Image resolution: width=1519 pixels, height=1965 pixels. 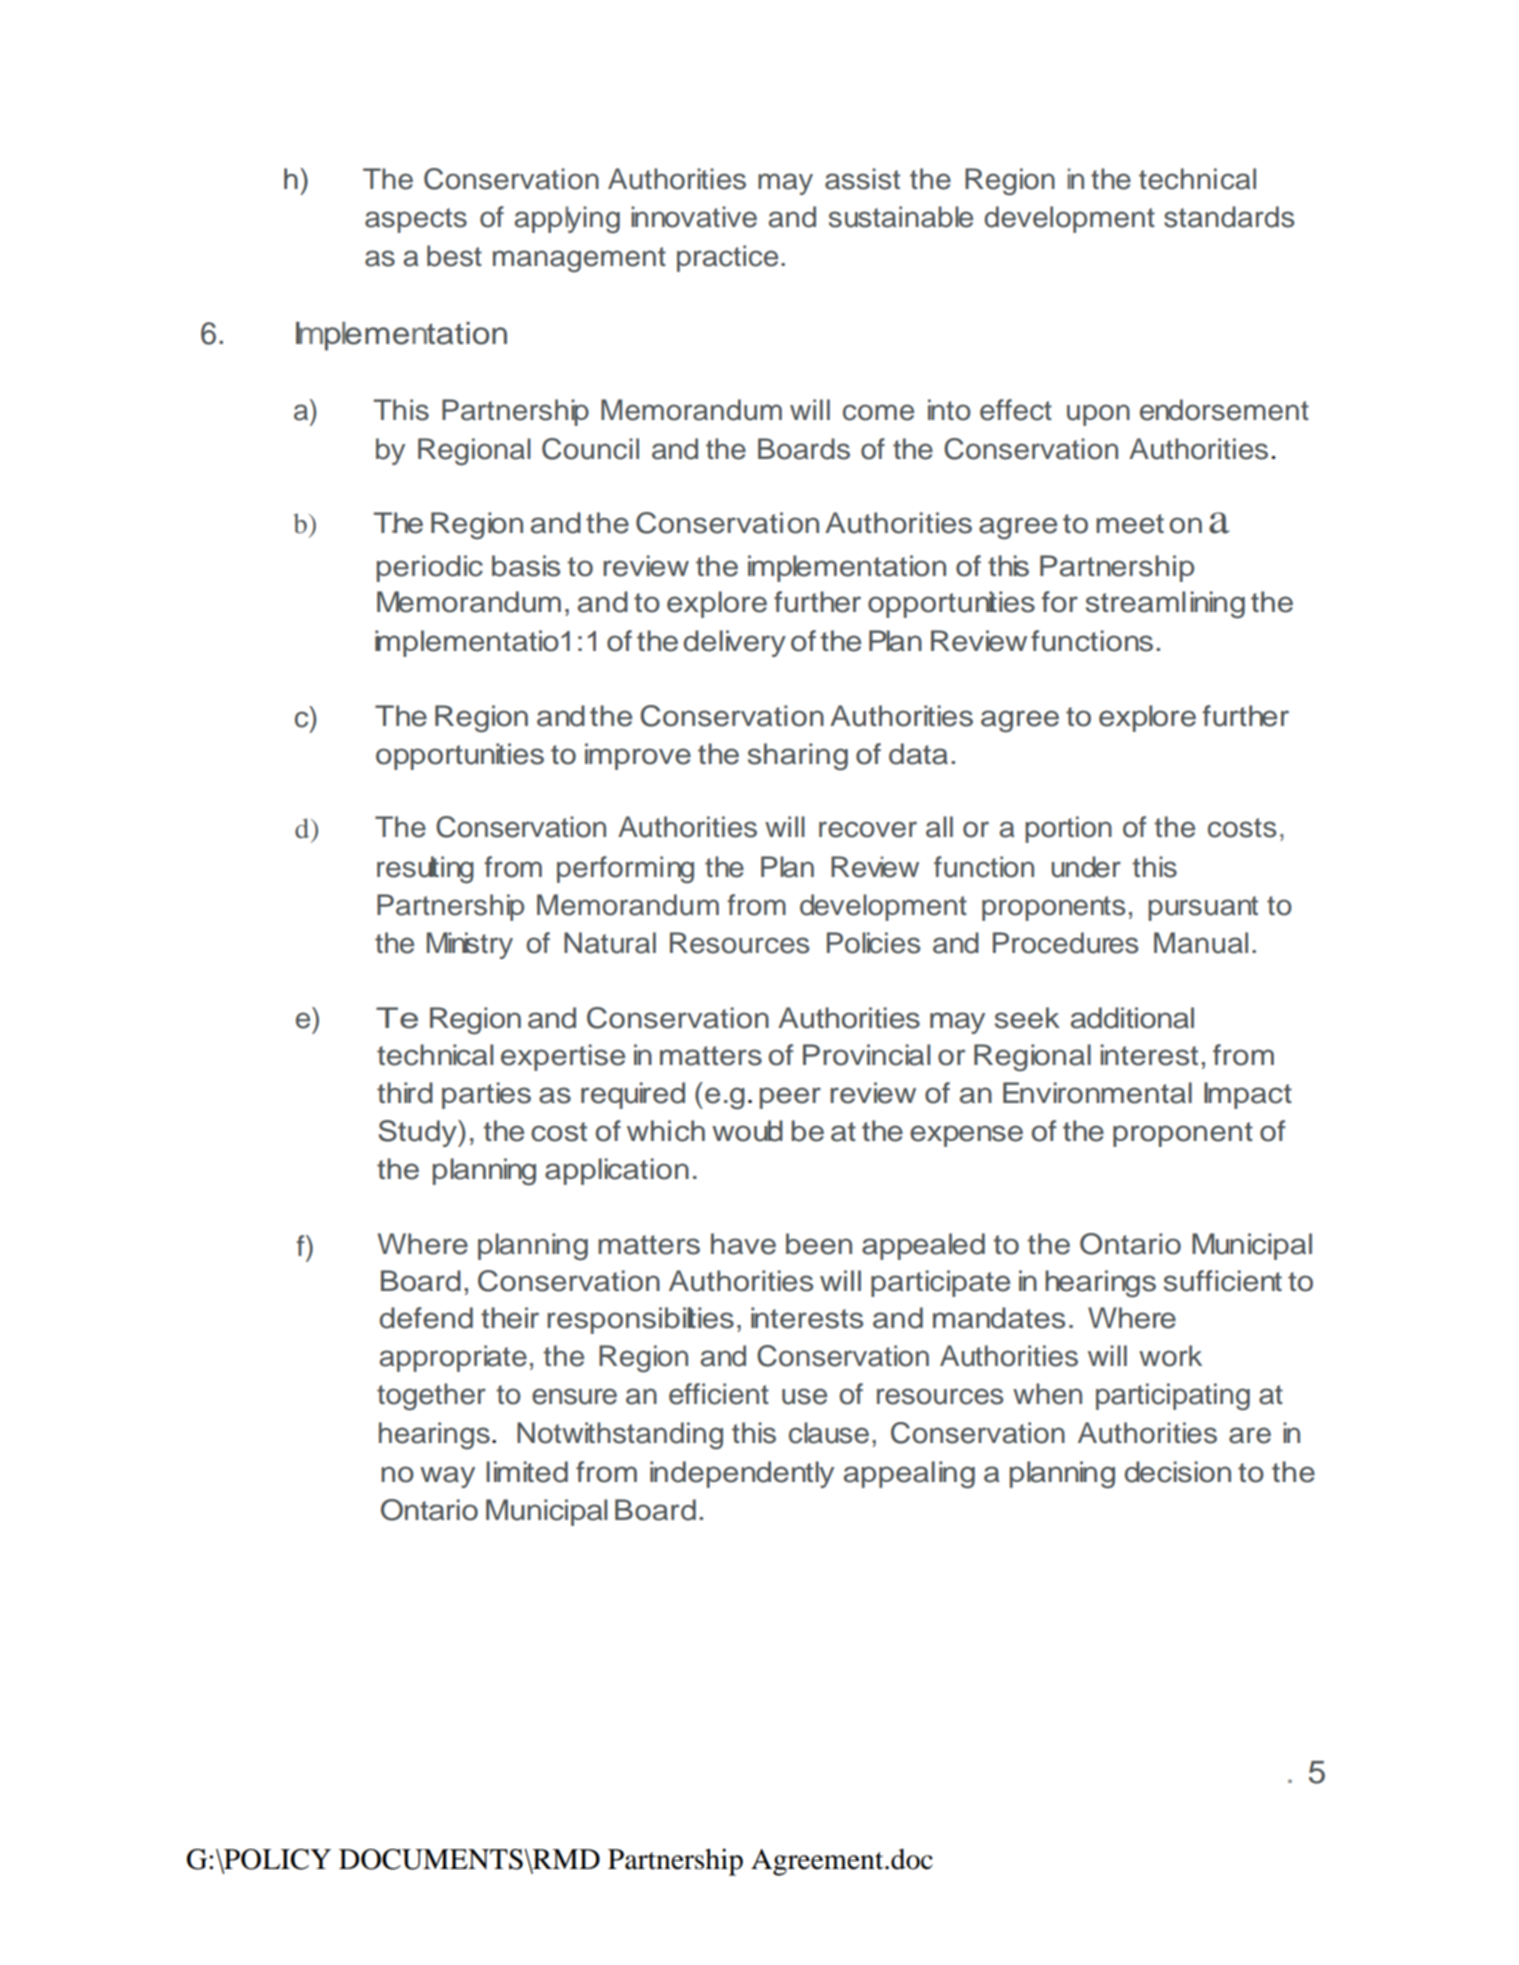 I want to click on applying, so click(x=567, y=220).
